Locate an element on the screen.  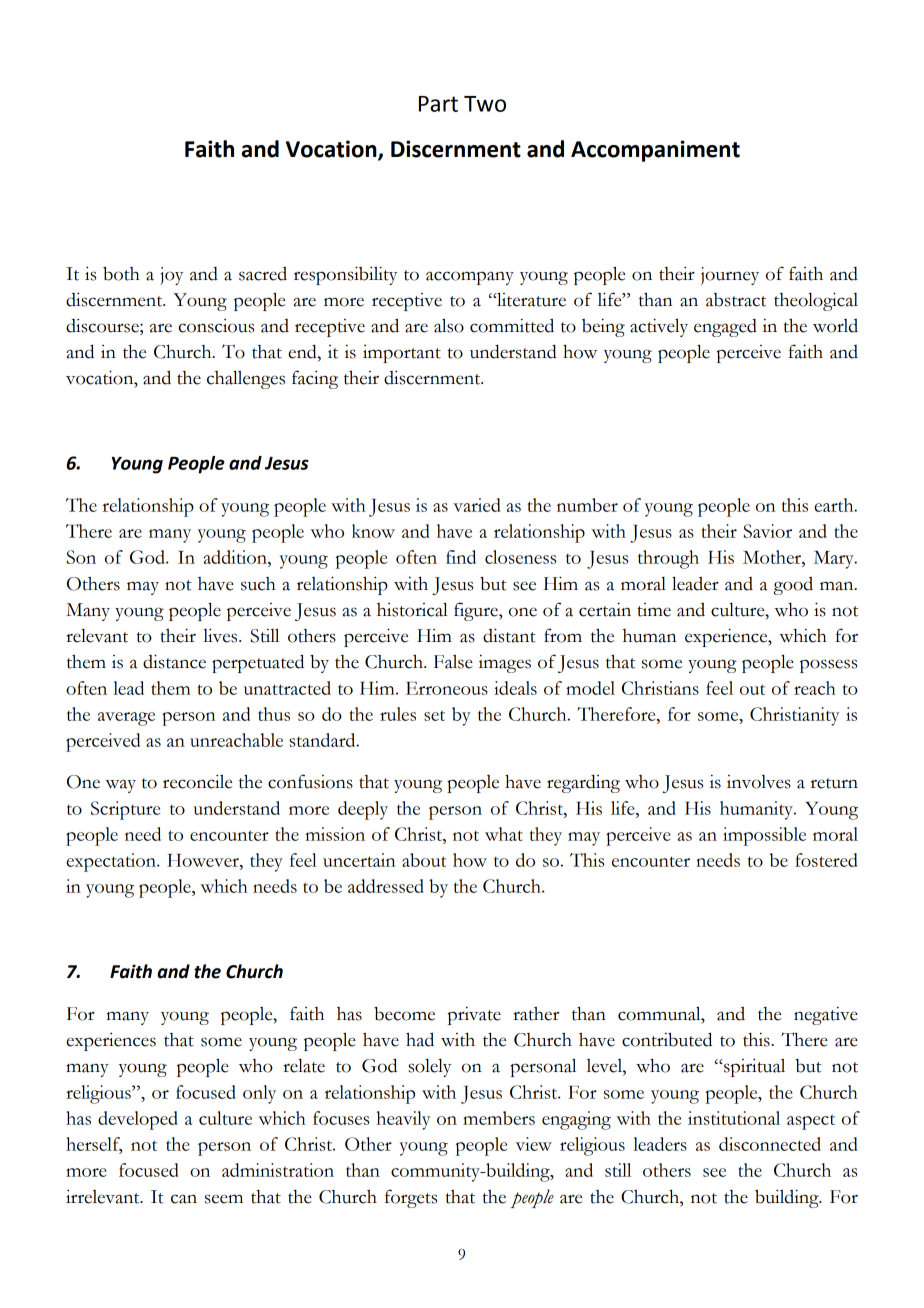
engaged is located at coordinates (725, 328).
